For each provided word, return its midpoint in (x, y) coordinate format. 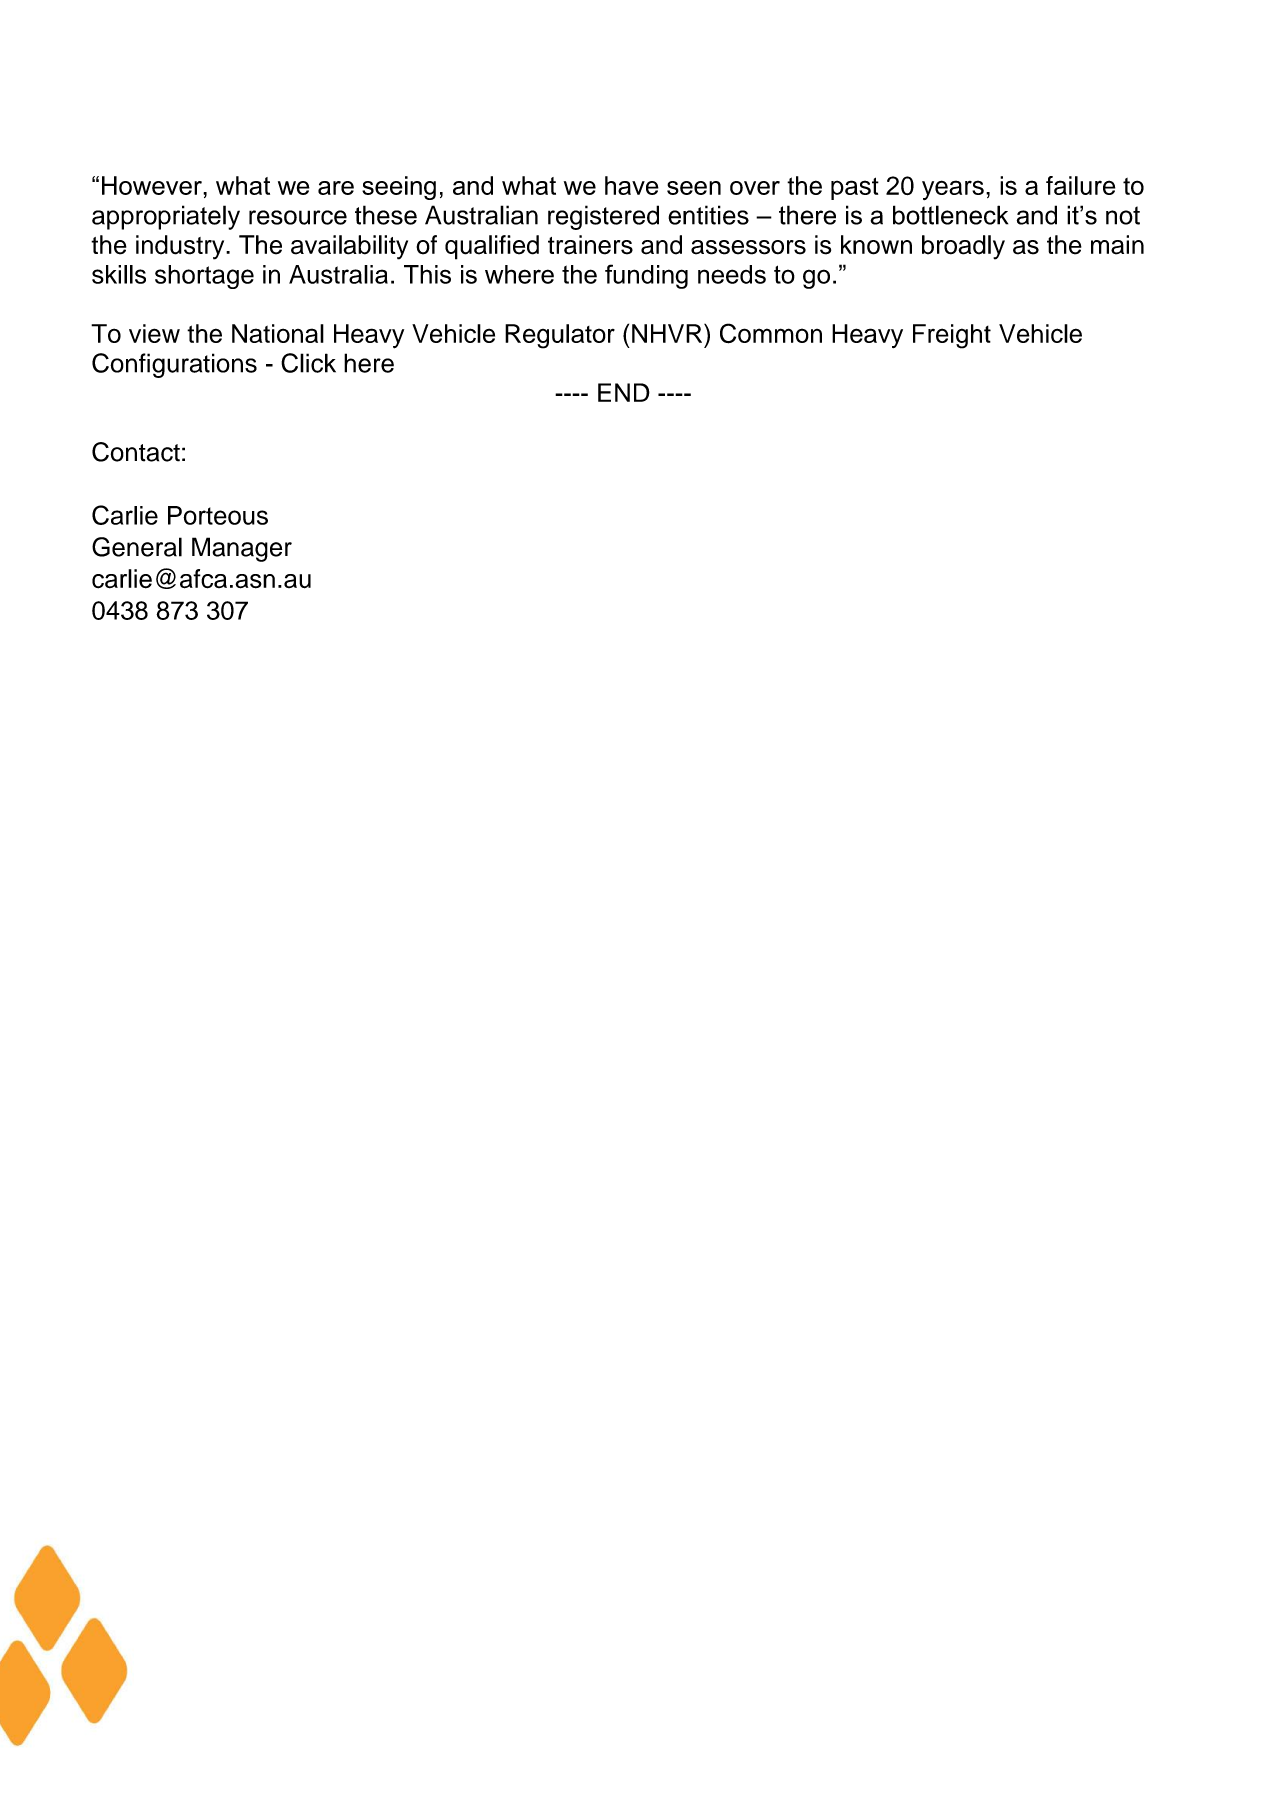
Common (771, 333)
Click (308, 363)
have (632, 185)
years (953, 190)
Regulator (560, 336)
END (624, 392)
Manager (242, 549)
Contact (136, 452)
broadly (963, 247)
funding (646, 276)
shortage (204, 277)
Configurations (174, 365)
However (153, 185)
